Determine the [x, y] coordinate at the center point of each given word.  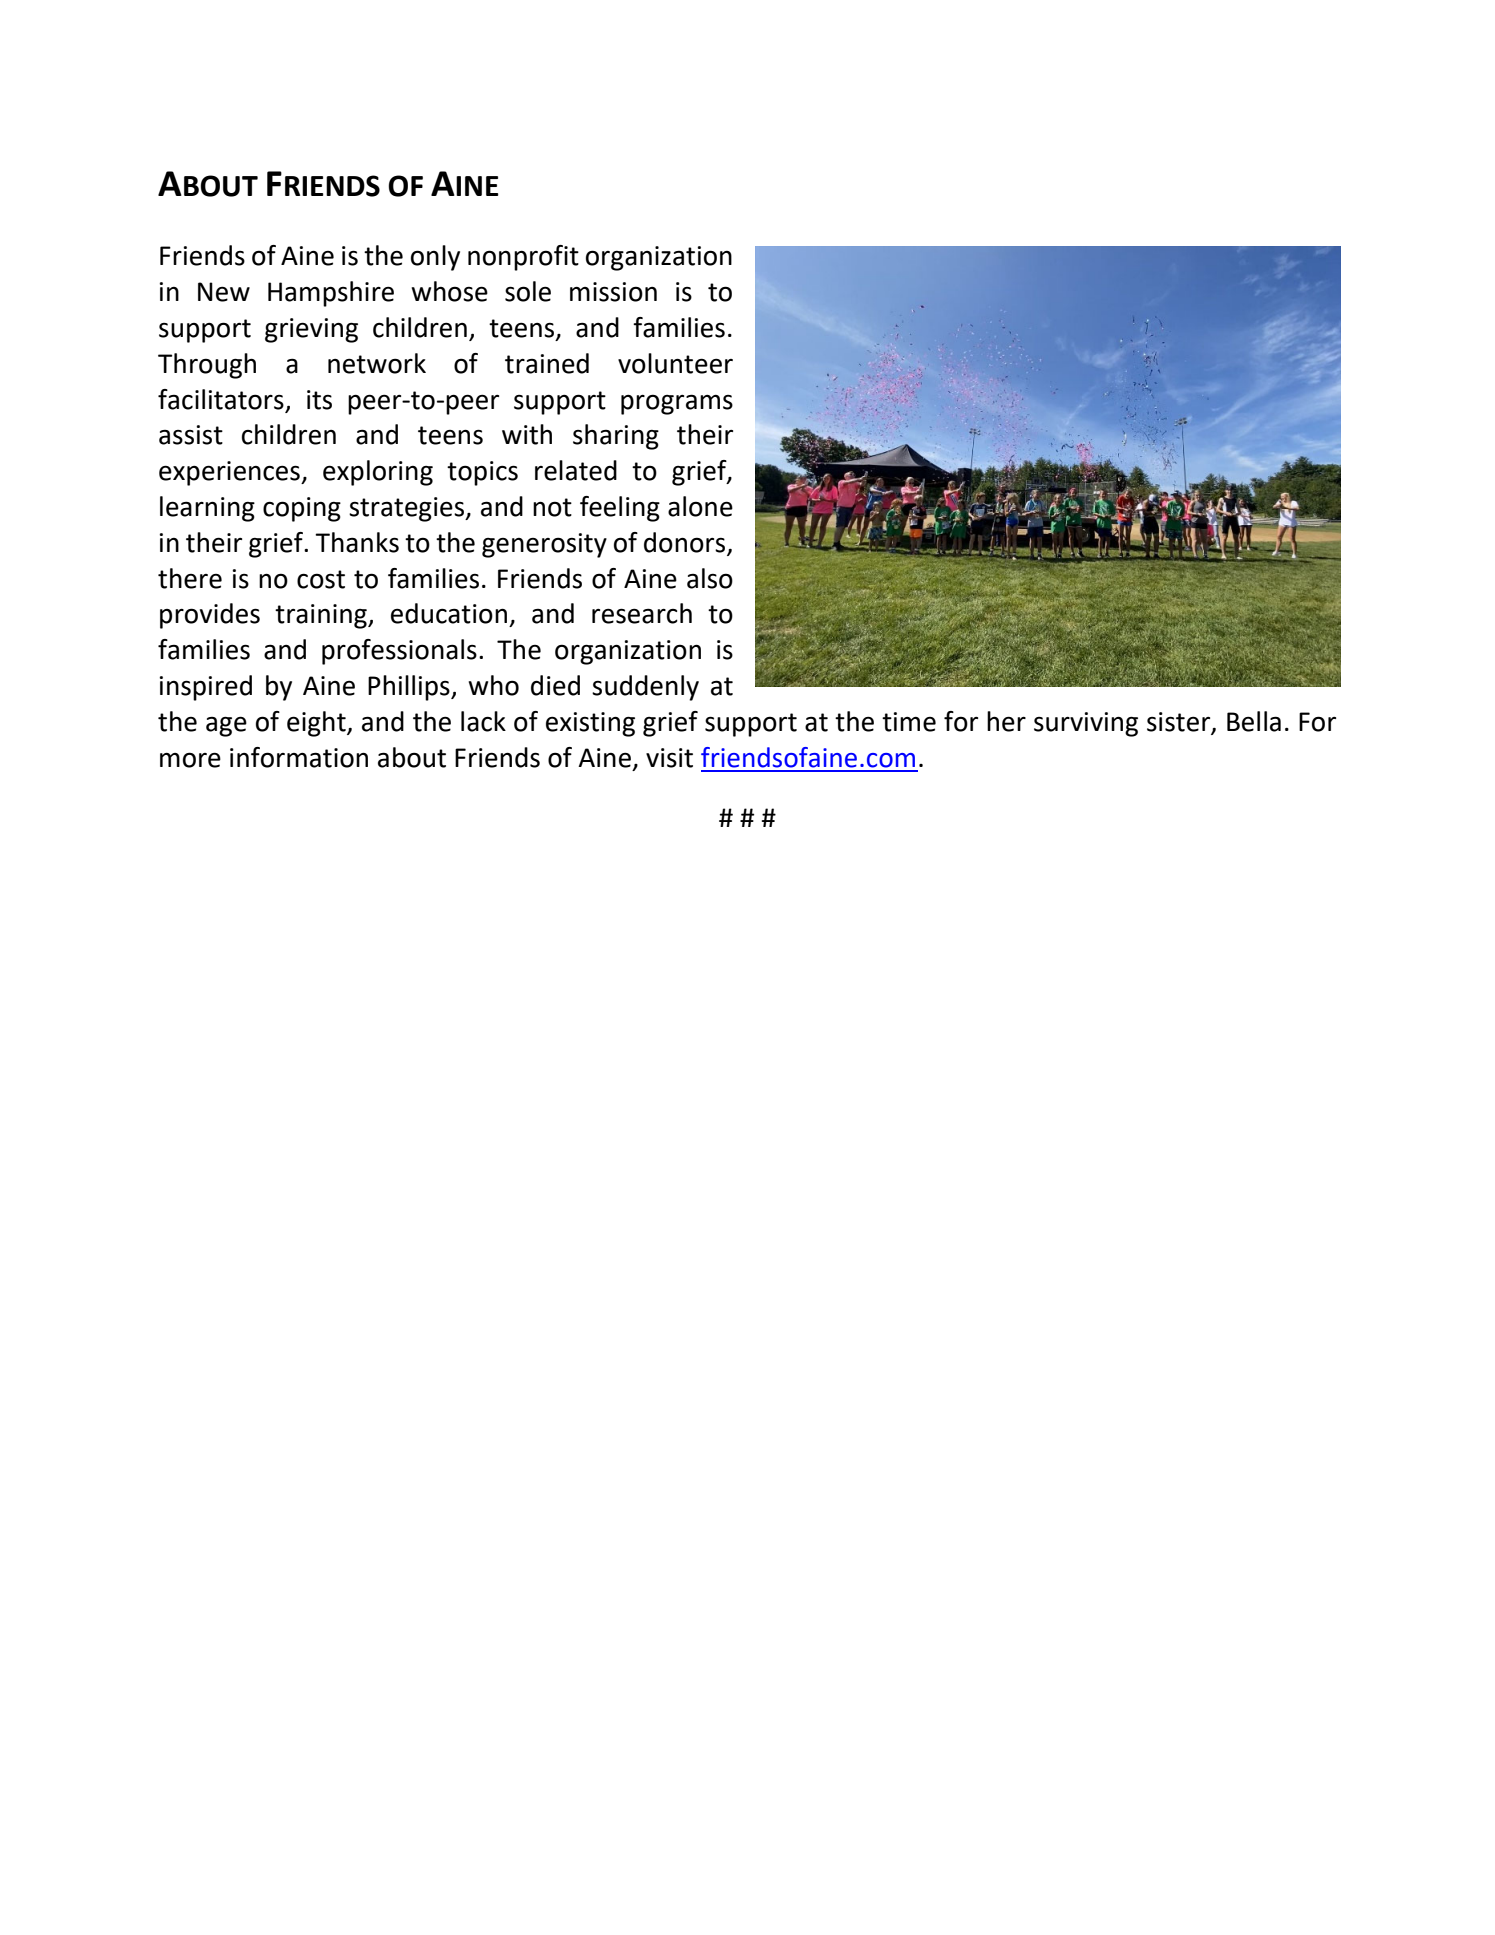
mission [613, 292]
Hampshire [331, 294]
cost [321, 579]
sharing [616, 437]
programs [677, 404]
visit [669, 758]
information [299, 757]
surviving [1086, 724]
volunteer [675, 363]
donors [684, 542]
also [710, 578]
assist [191, 435]
